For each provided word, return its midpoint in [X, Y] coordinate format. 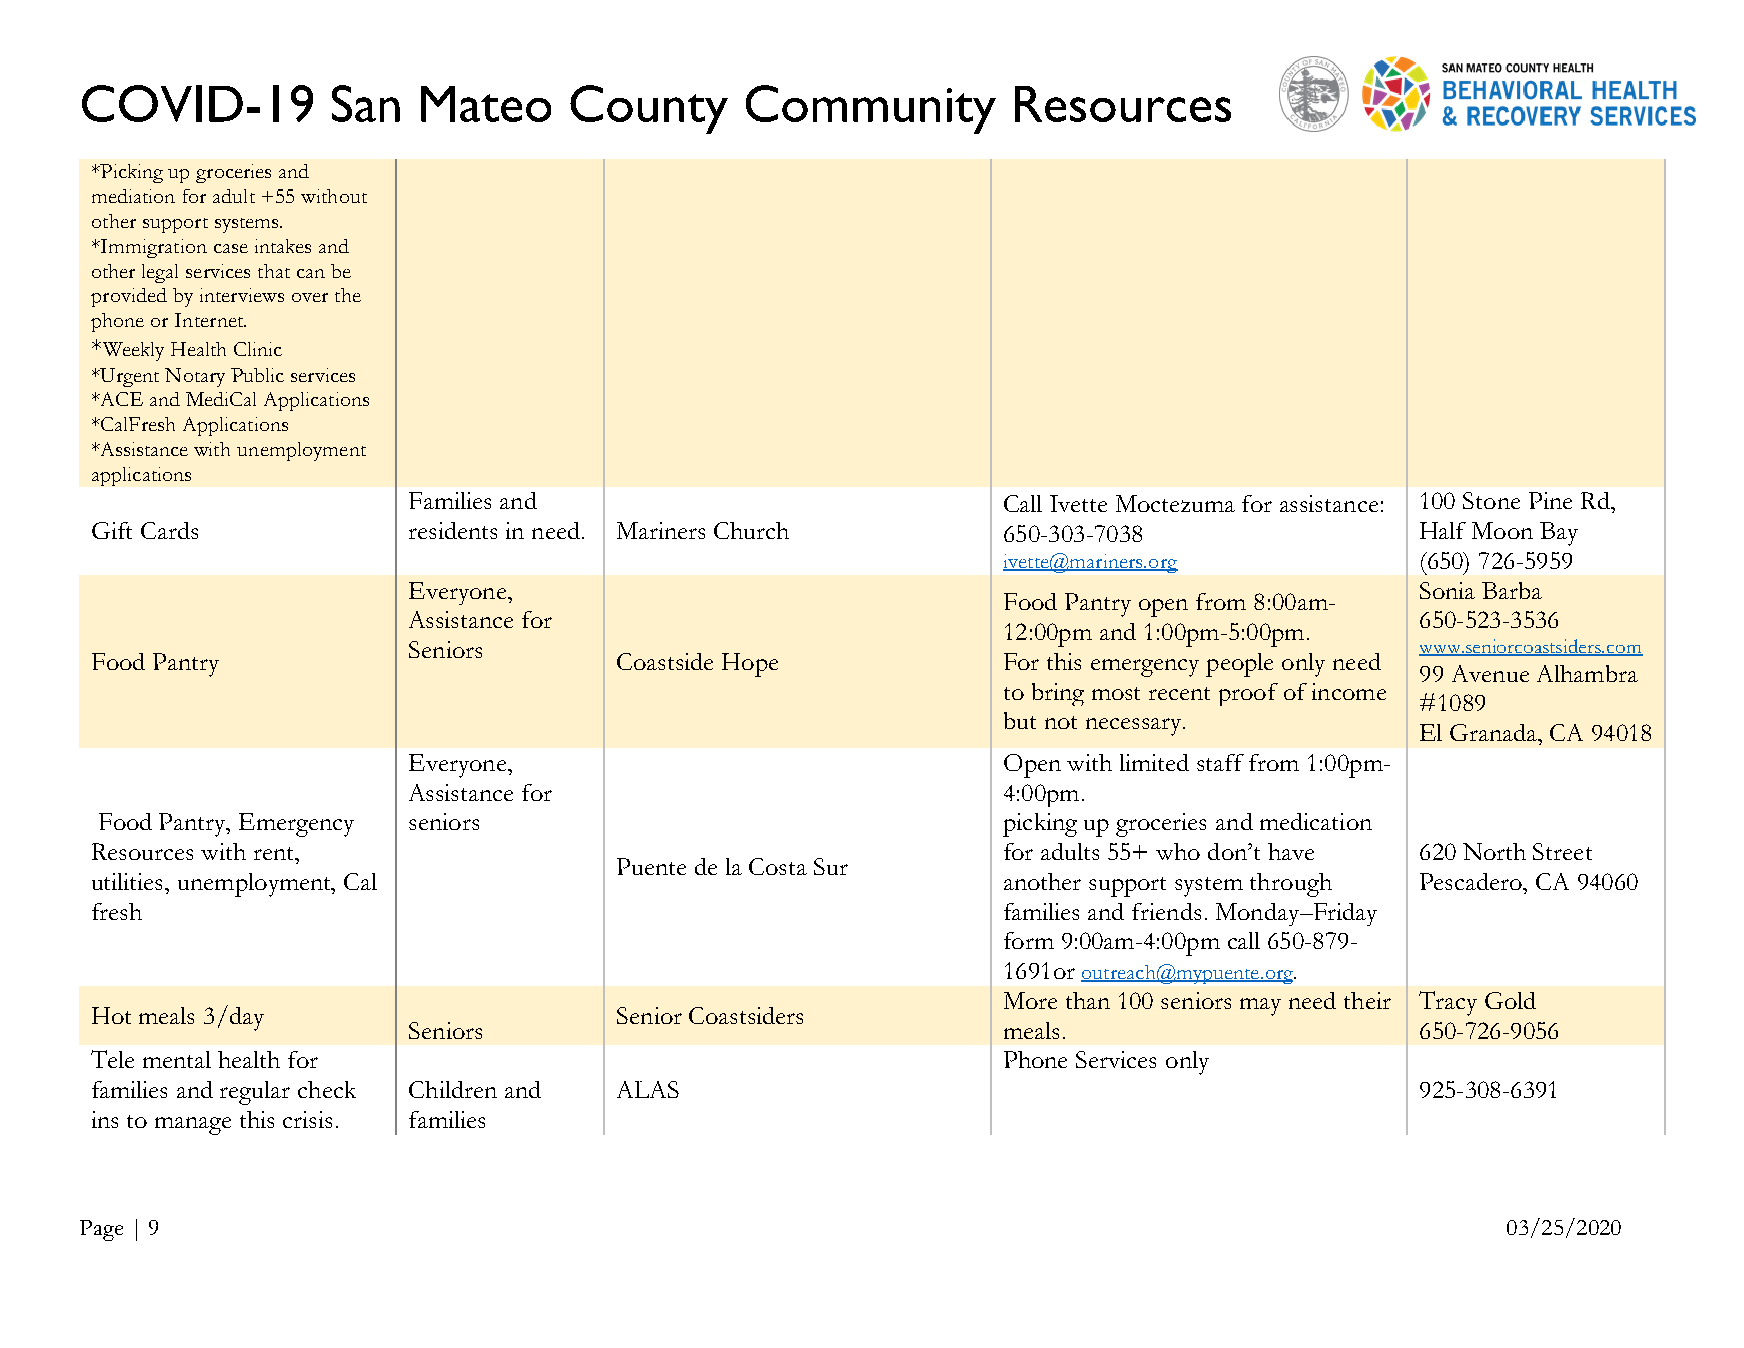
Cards [169, 530]
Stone [1491, 500]
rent [275, 853]
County [649, 109]
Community [871, 109]
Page [101, 1230]
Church [751, 530]
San [366, 103]
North [1494, 851]
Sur [831, 866]
